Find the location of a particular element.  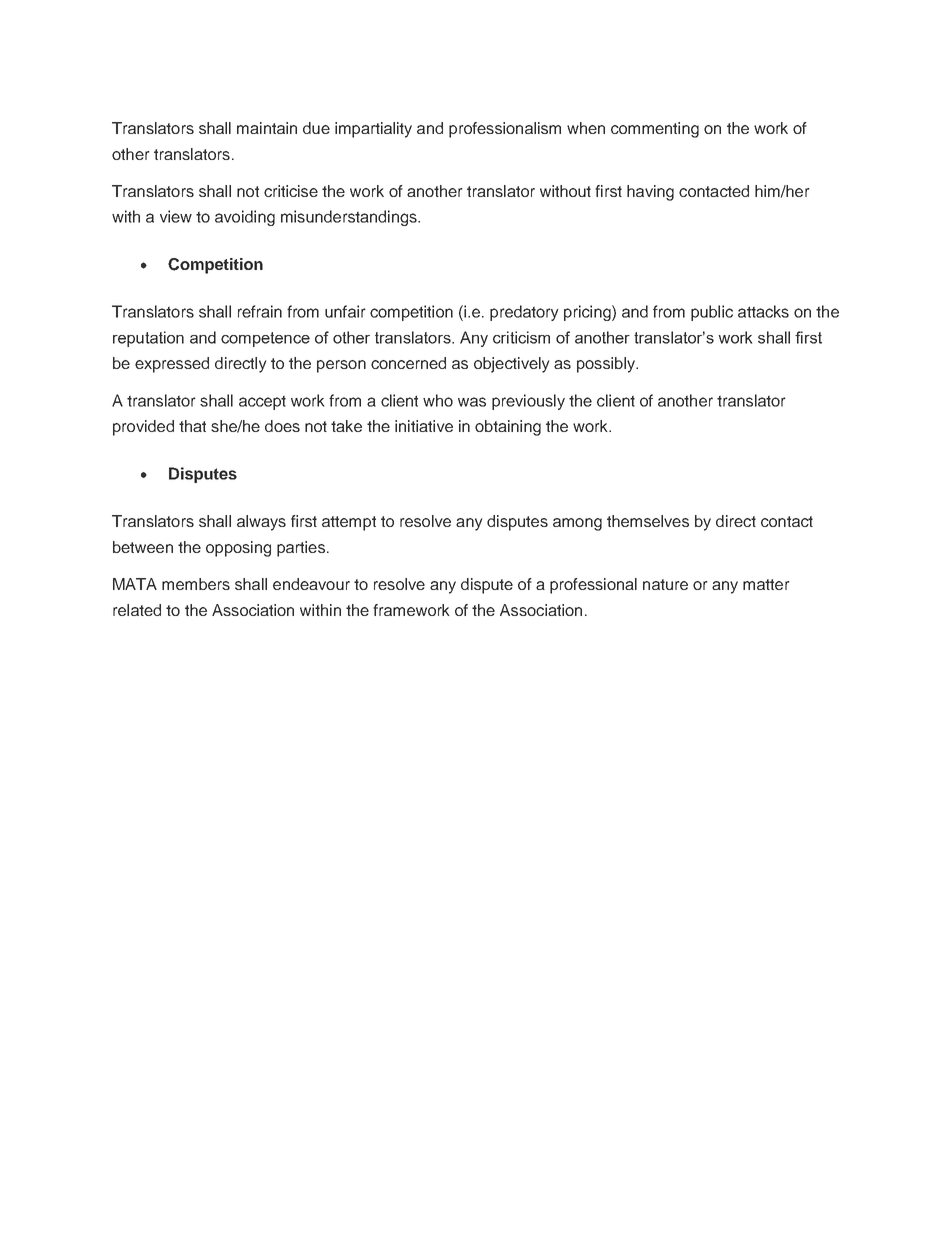

themselves is located at coordinates (648, 521).
